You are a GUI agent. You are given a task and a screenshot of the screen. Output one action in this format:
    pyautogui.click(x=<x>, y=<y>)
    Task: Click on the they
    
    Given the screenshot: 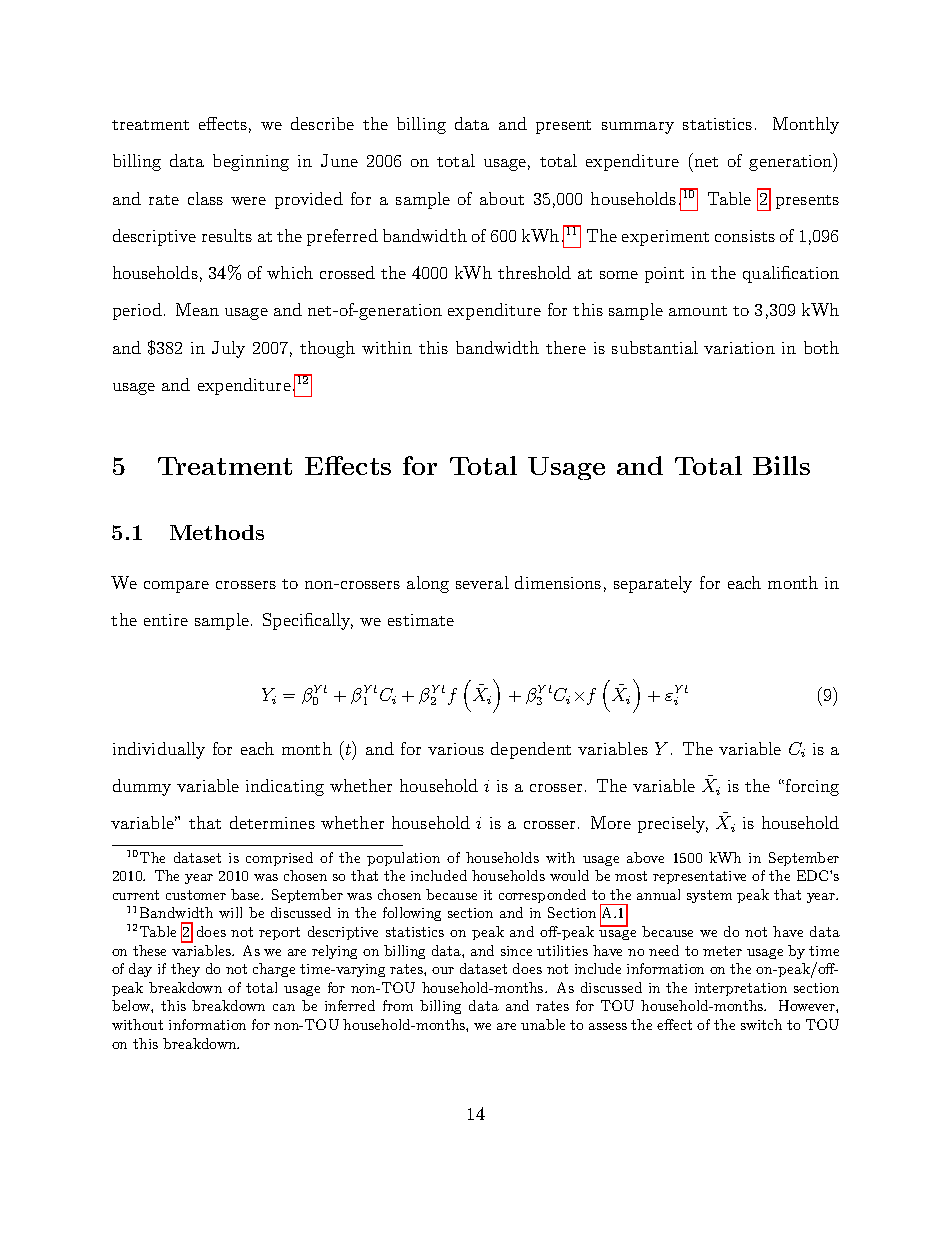 What is the action you would take?
    pyautogui.click(x=185, y=970)
